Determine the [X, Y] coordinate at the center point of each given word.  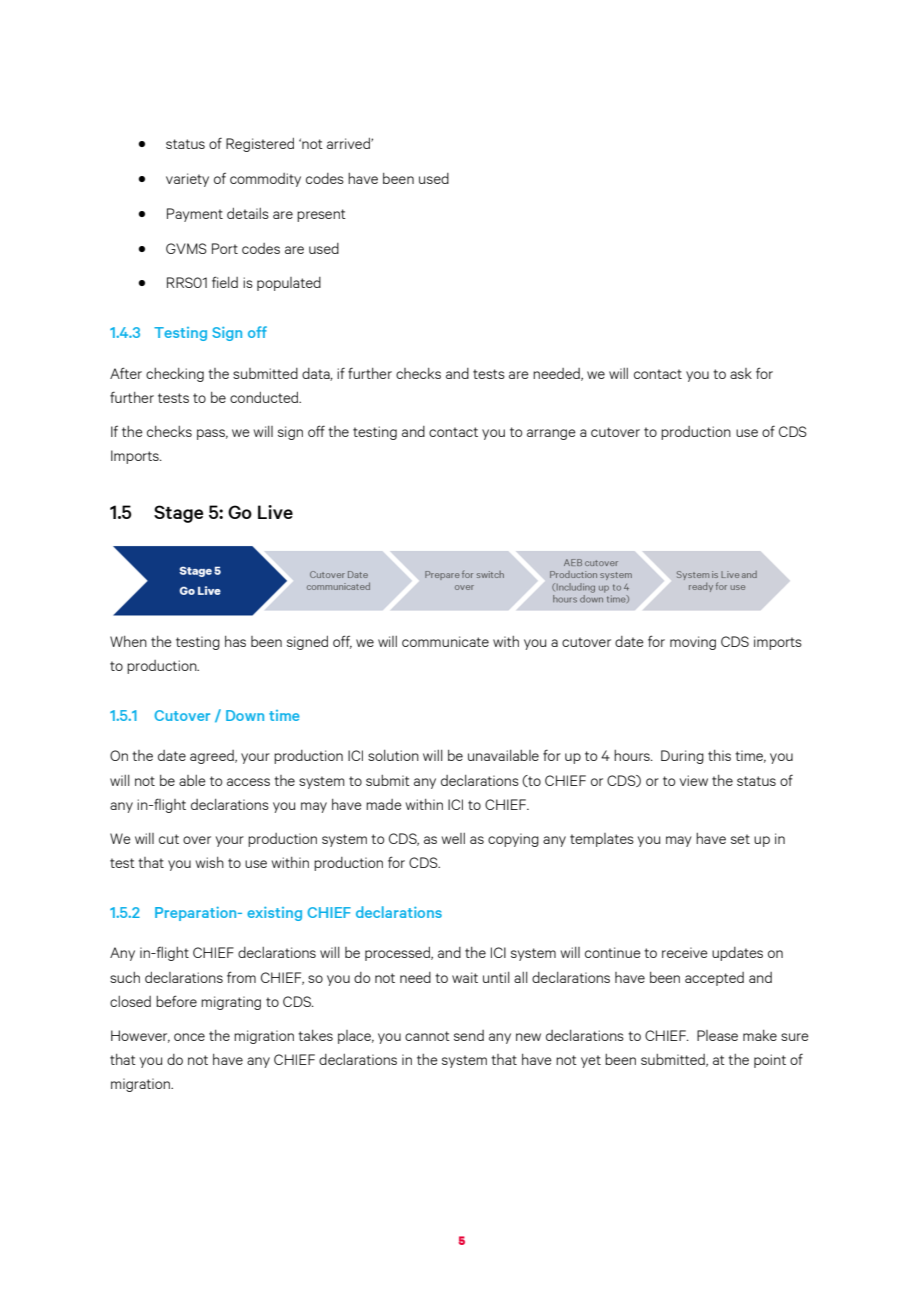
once [189, 1037]
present [321, 215]
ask [741, 373]
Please [717, 1035]
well [453, 838]
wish [210, 862]
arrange [551, 434]
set [740, 839]
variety [187, 180]
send [469, 1035]
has [235, 641]
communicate [445, 641]
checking [175, 375]
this [719, 755]
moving [693, 643]
